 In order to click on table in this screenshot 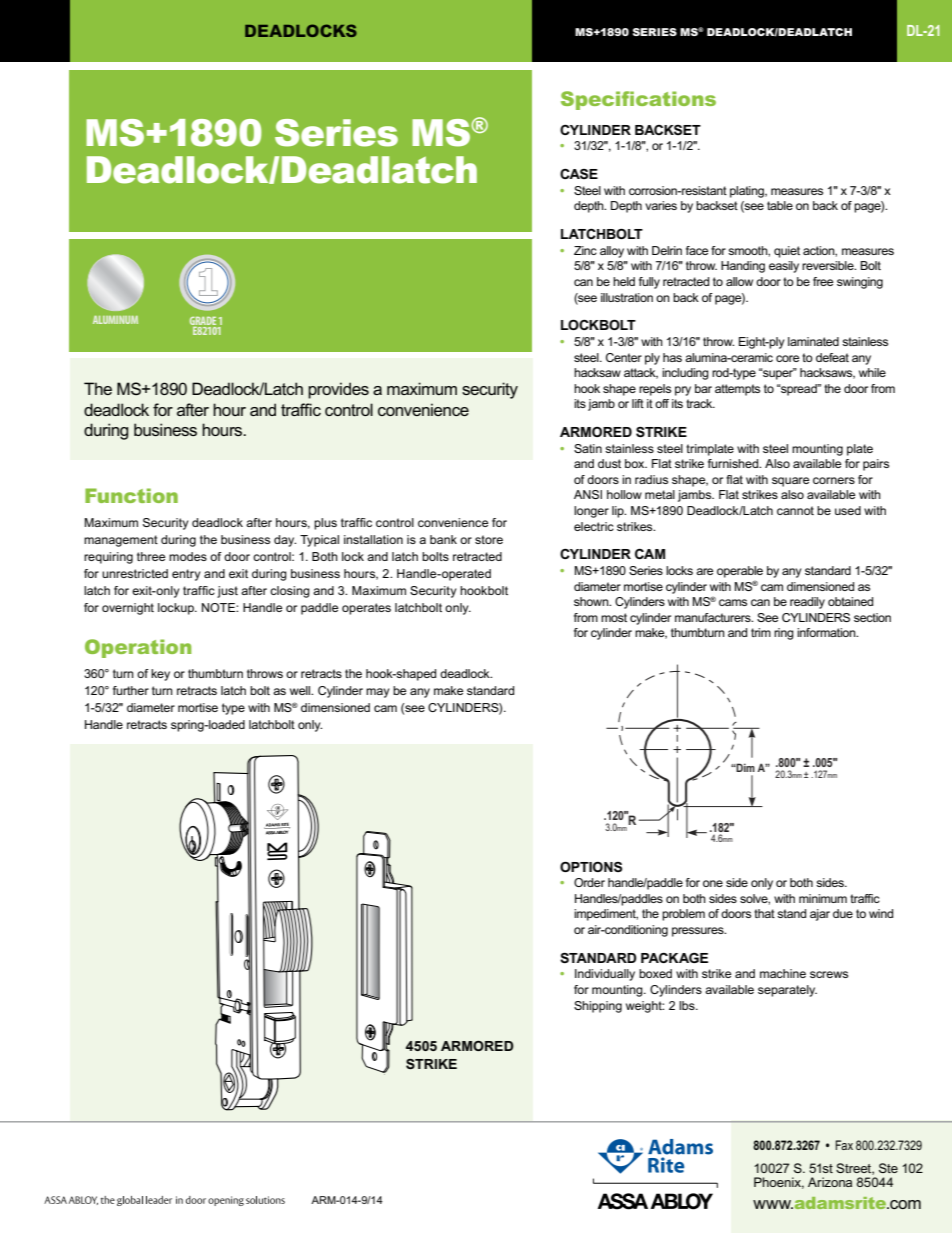, I will do `click(780, 205)`.
